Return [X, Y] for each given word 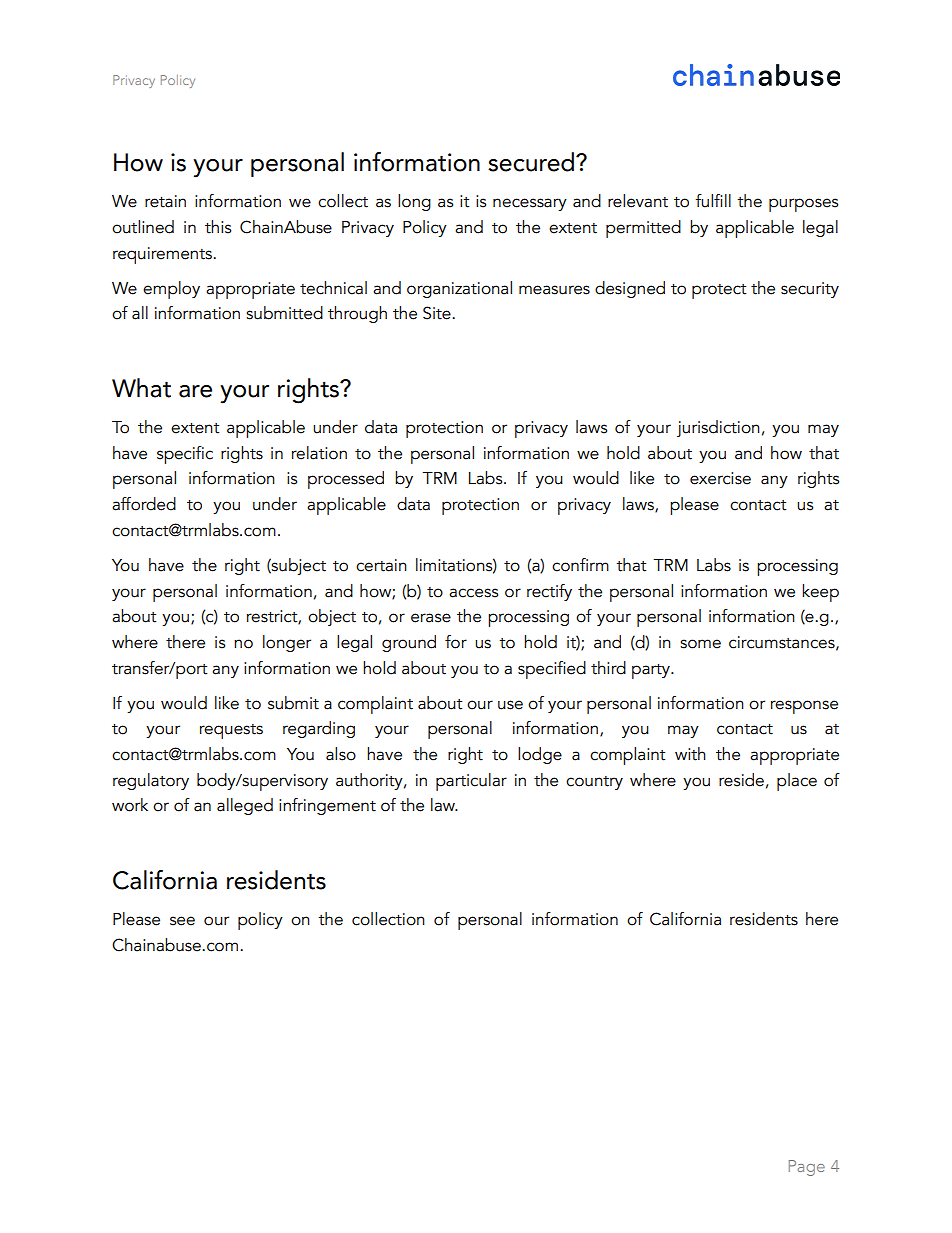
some [700, 644]
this [218, 227]
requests [231, 731]
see [182, 921]
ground [409, 643]
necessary [530, 204]
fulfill [713, 201]
